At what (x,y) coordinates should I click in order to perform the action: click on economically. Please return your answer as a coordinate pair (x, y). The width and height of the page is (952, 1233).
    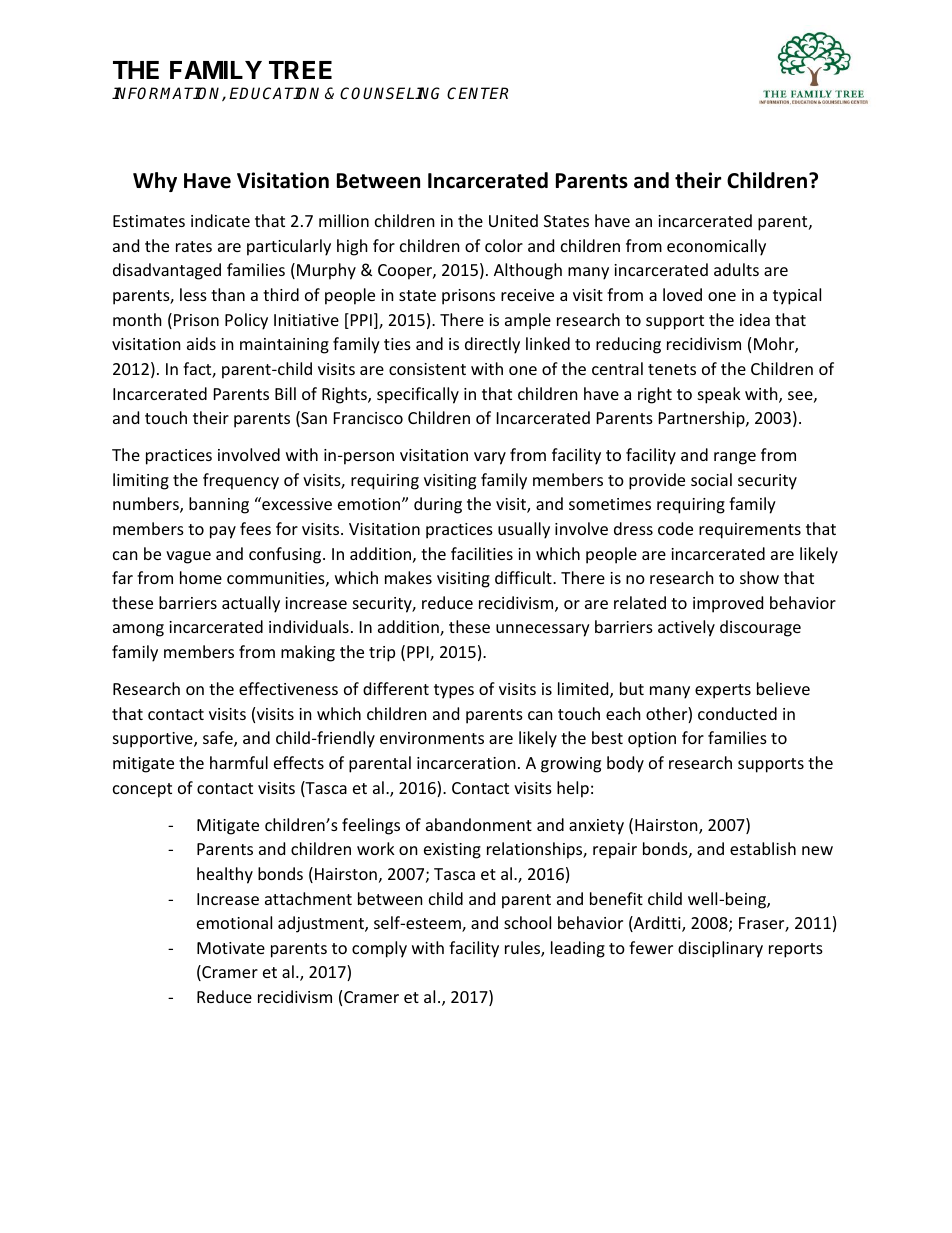
    Looking at the image, I should click on (716, 247).
